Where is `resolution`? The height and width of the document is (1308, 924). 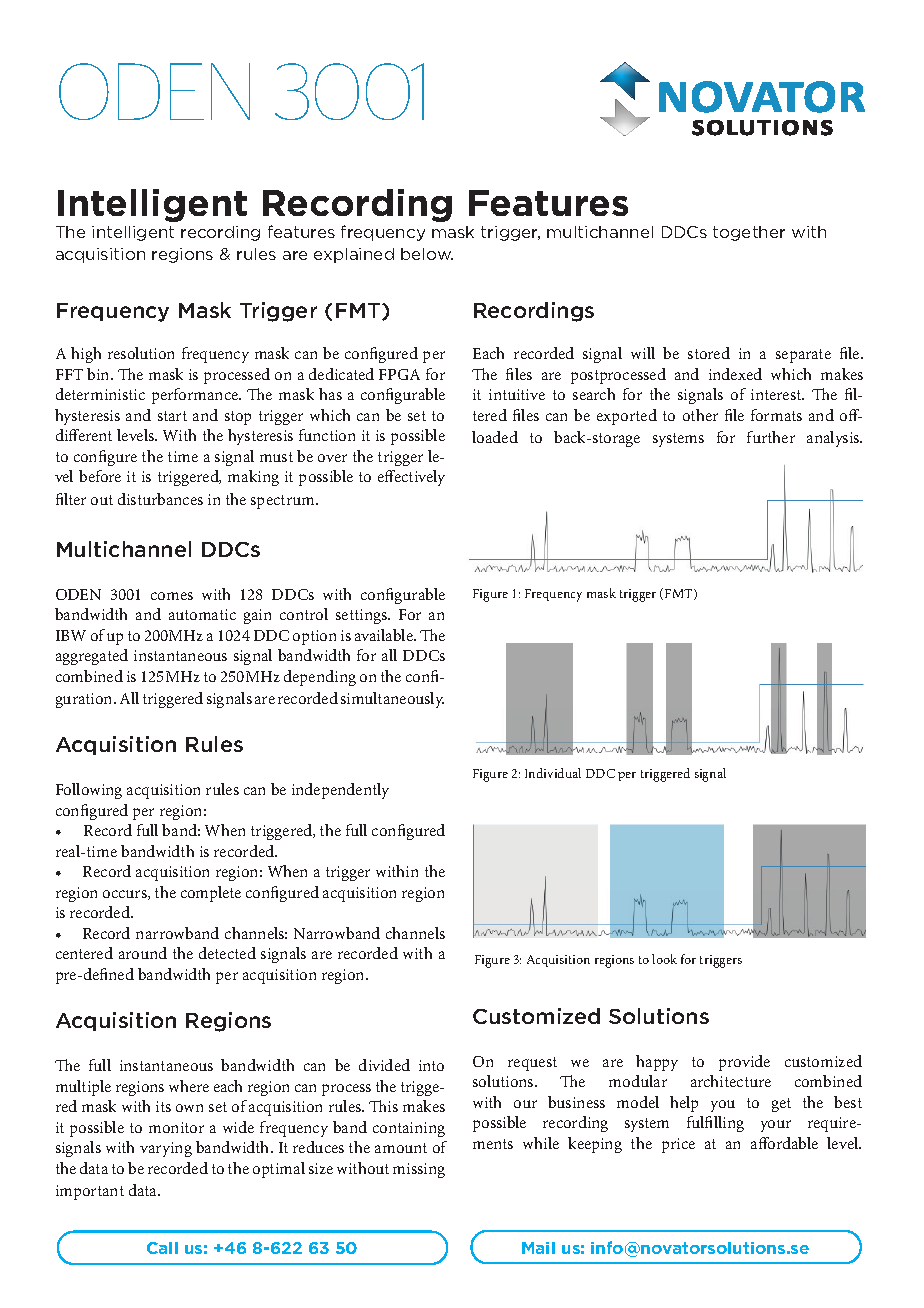
resolution is located at coordinates (141, 353).
